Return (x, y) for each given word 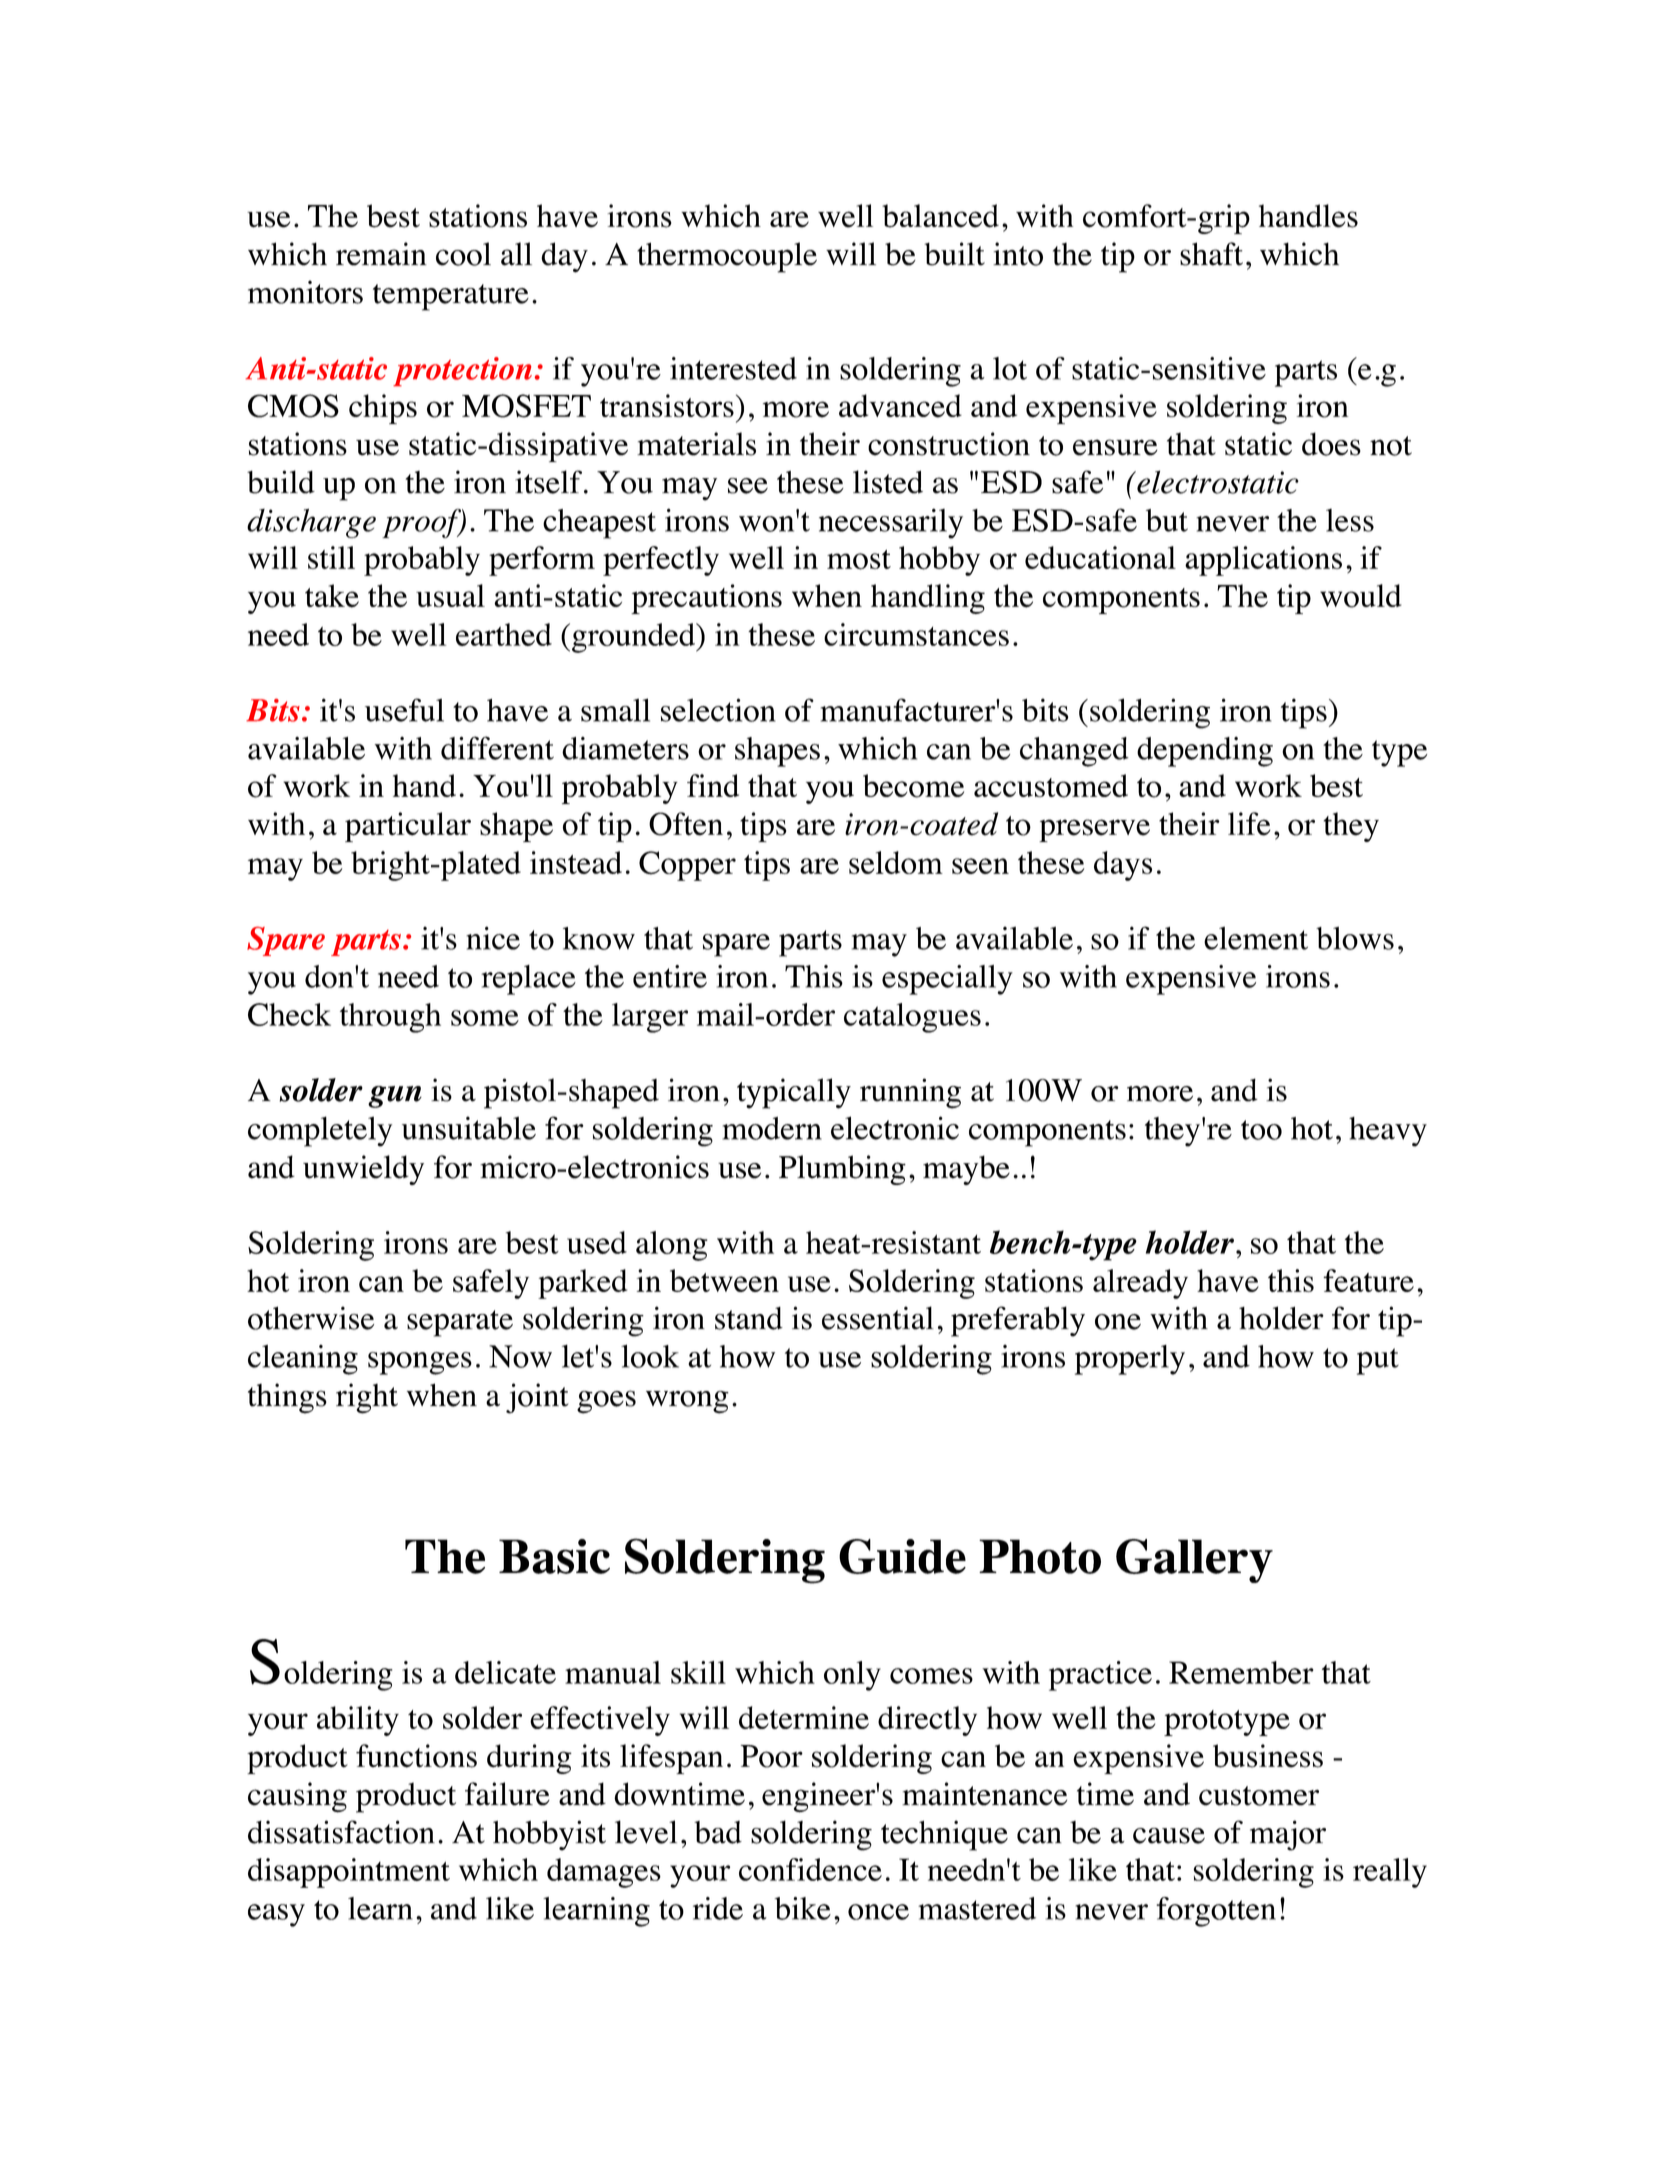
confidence (810, 1869)
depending (1205, 752)
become (913, 786)
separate (460, 1323)
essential (878, 1318)
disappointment (349, 1873)
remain (381, 254)
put (1378, 1361)
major (1288, 1835)
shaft (1211, 254)
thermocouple (727, 257)
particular (408, 827)
